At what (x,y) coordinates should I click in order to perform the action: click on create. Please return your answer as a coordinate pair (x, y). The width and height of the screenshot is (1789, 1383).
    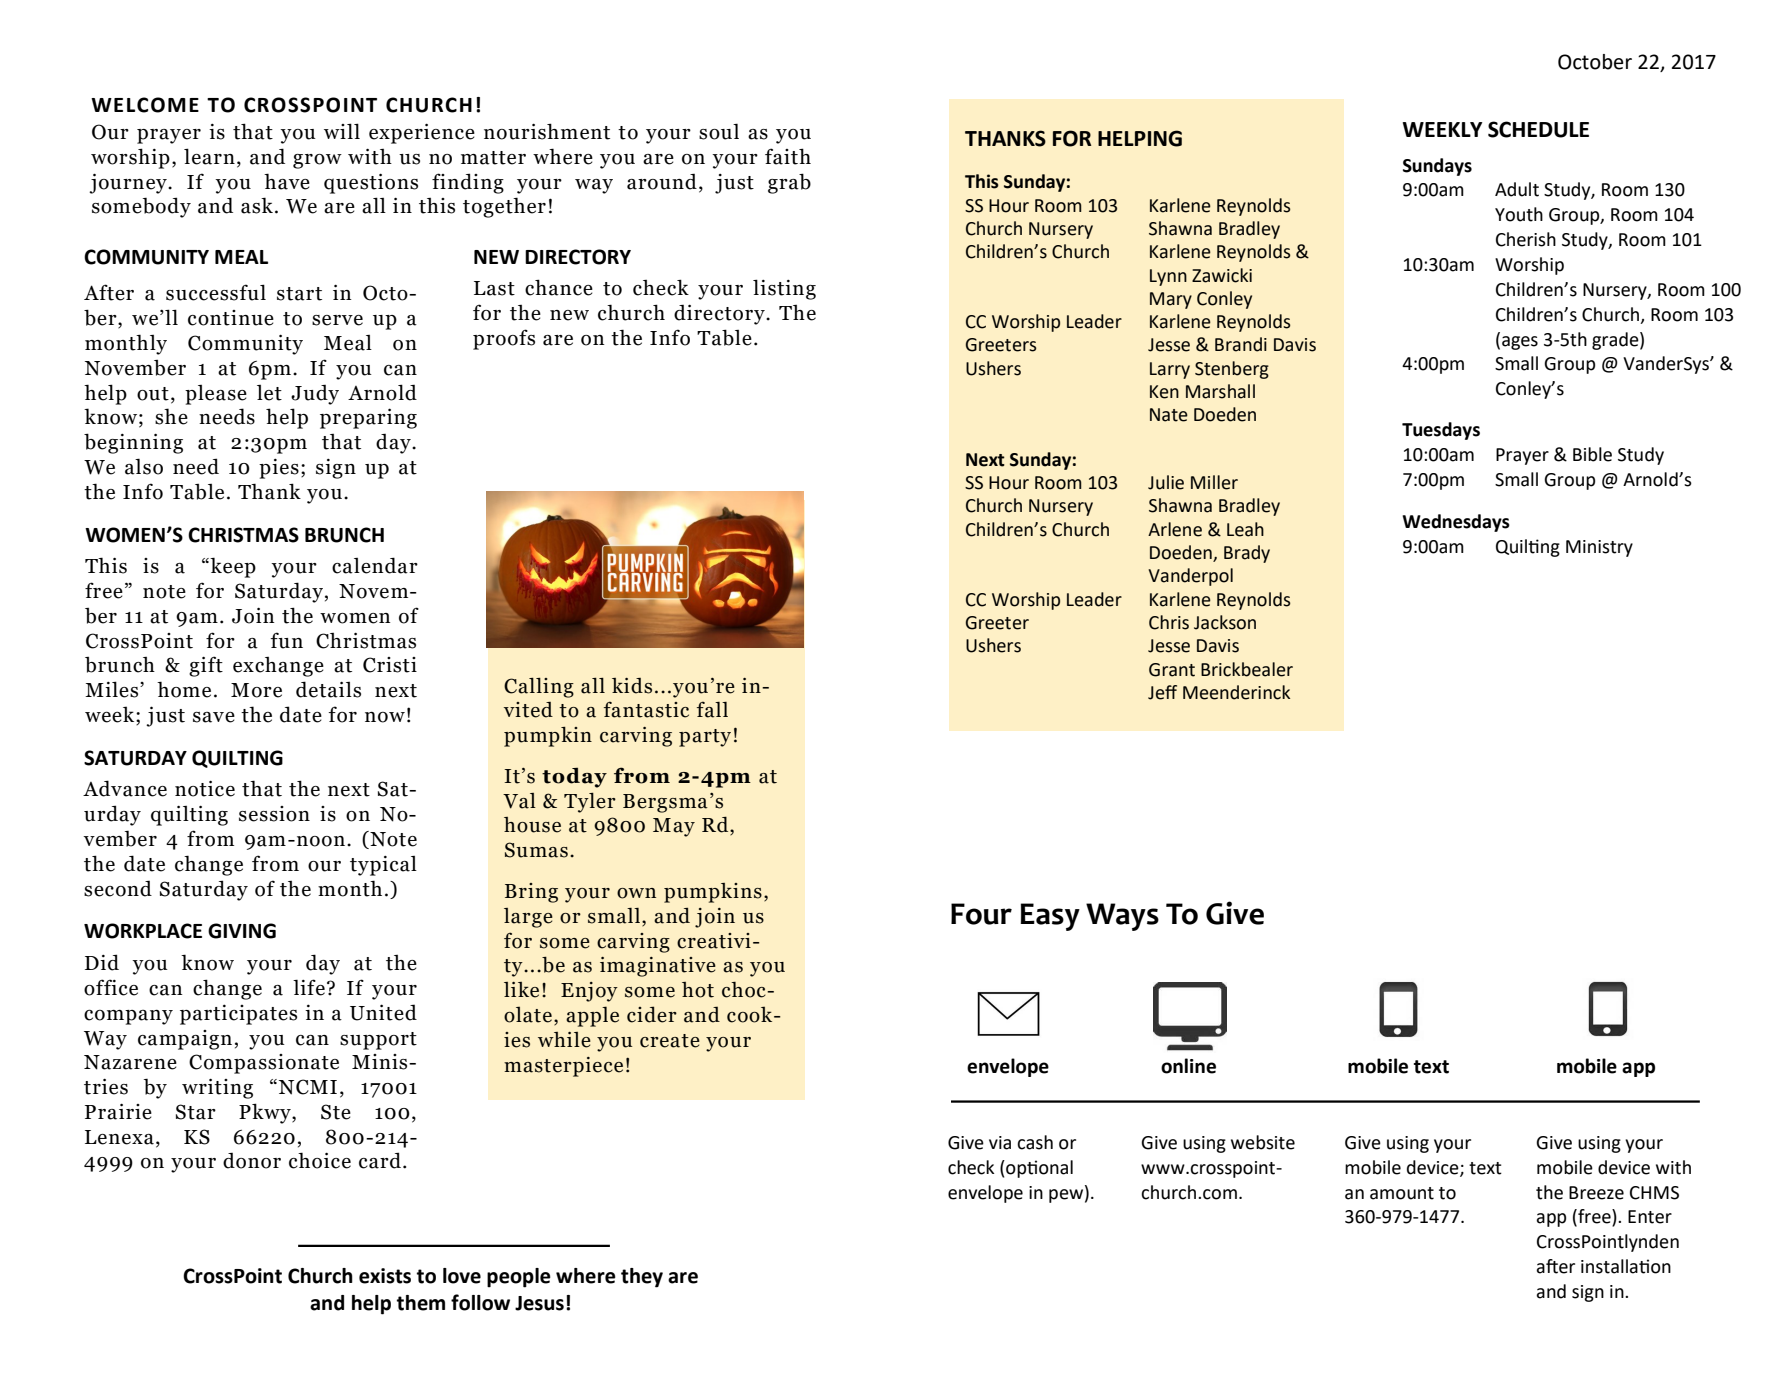
    Looking at the image, I should click on (670, 1041).
